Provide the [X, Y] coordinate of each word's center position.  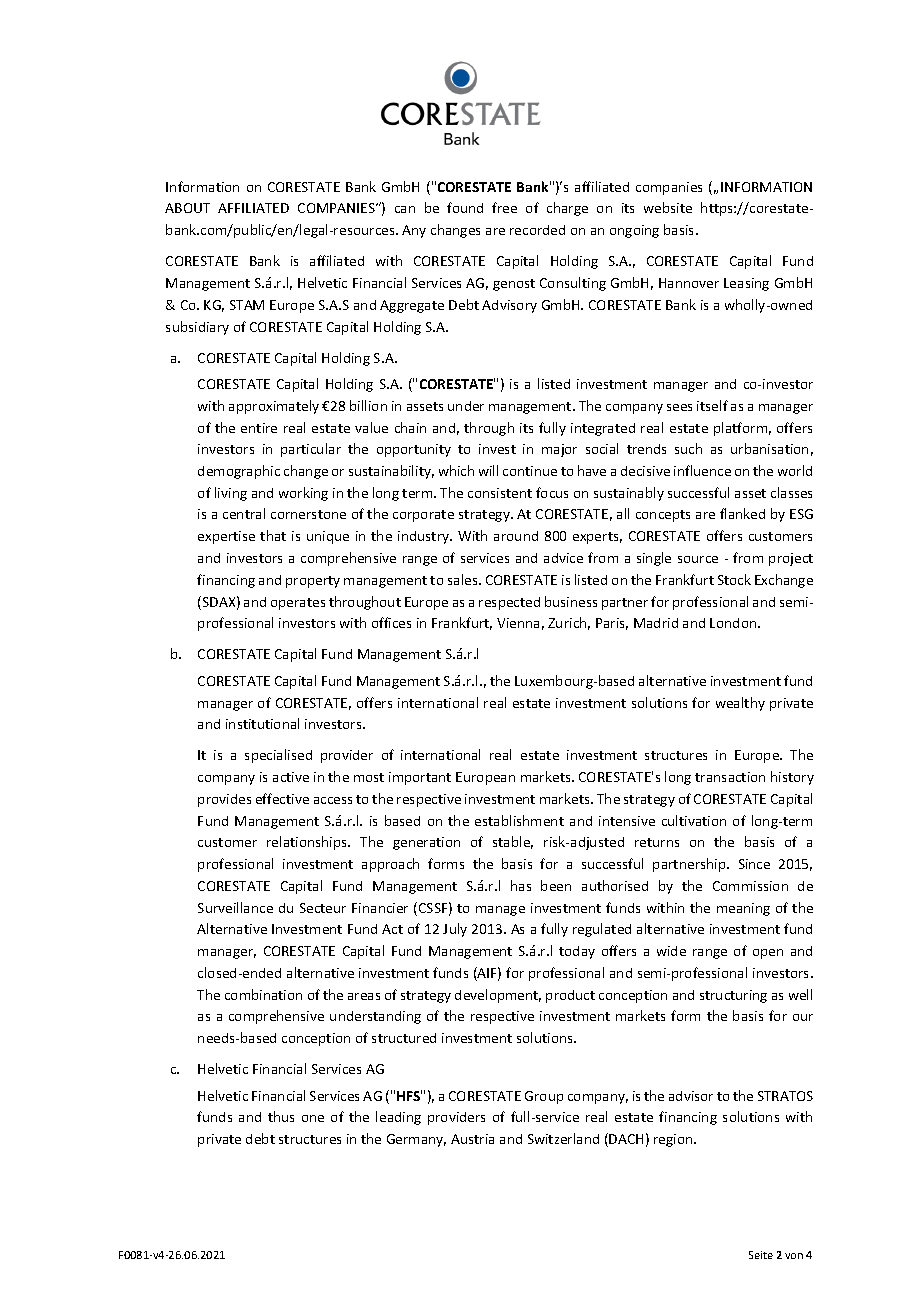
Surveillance [235, 907]
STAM [247, 305]
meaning [743, 909]
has [521, 885]
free [504, 207]
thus [281, 1116]
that [273, 535]
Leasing [746, 284]
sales [464, 579]
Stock [734, 579]
